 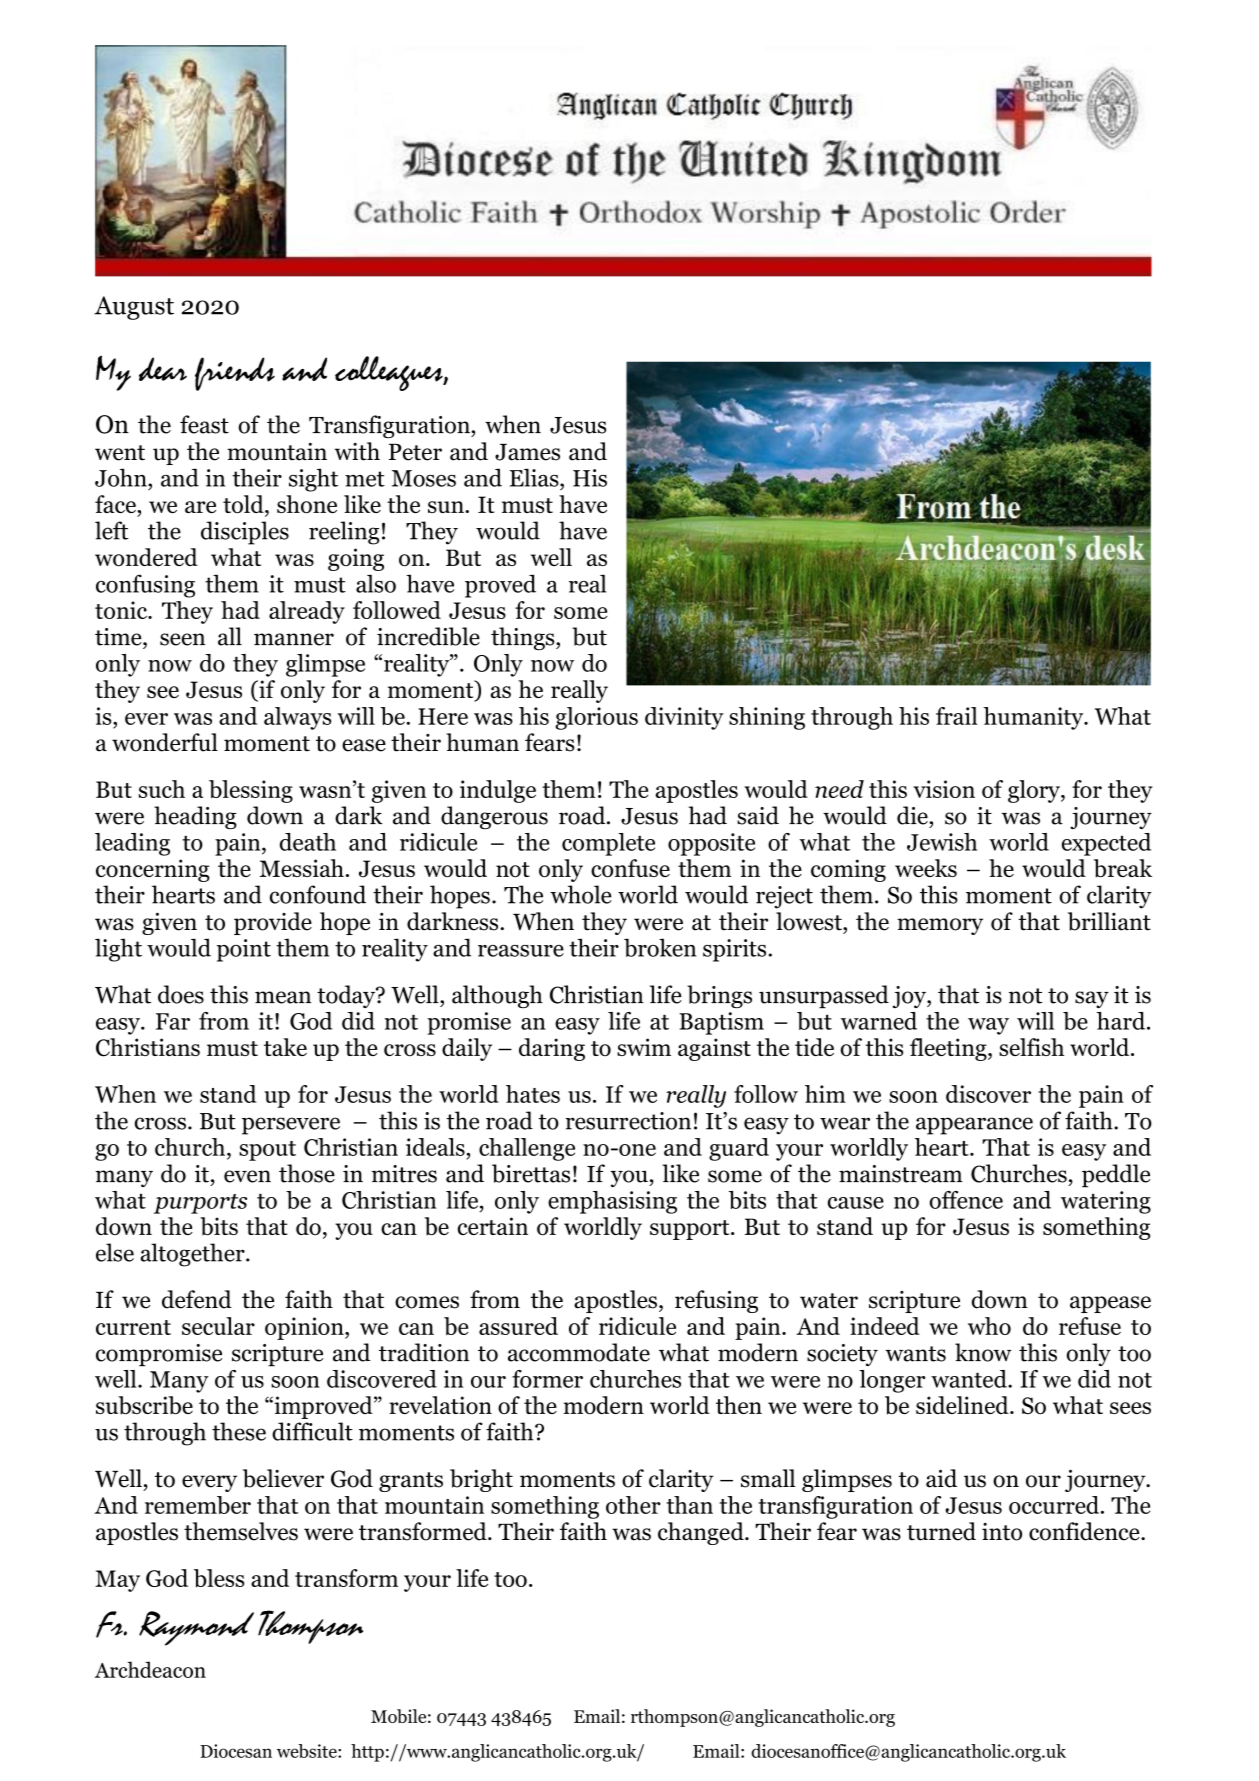 What do you see at coordinates (1035, 791) in the screenshot?
I see `glory` at bounding box center [1035, 791].
